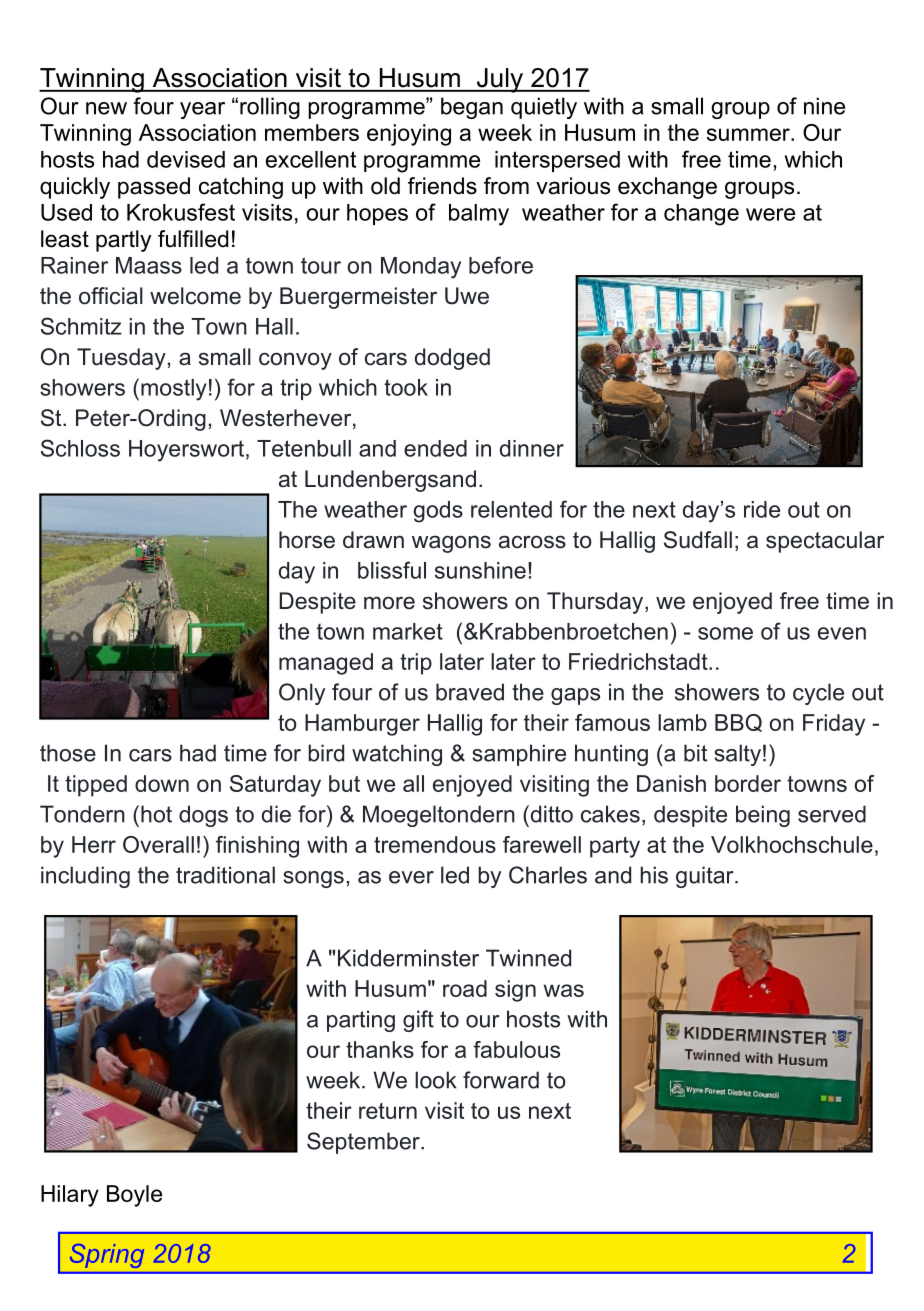  I want to click on year, so click(202, 110).
